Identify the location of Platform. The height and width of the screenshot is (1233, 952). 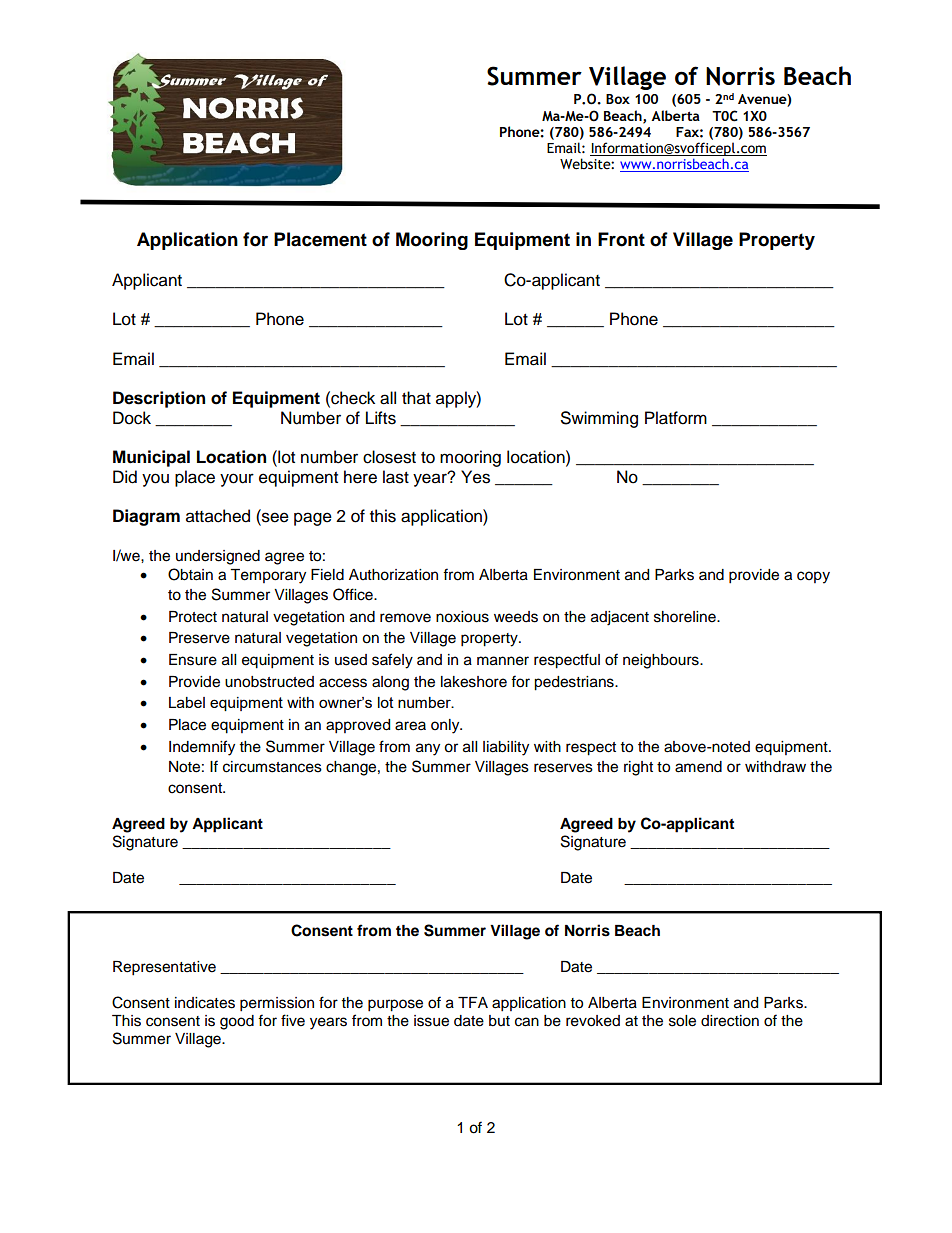
(676, 418).
